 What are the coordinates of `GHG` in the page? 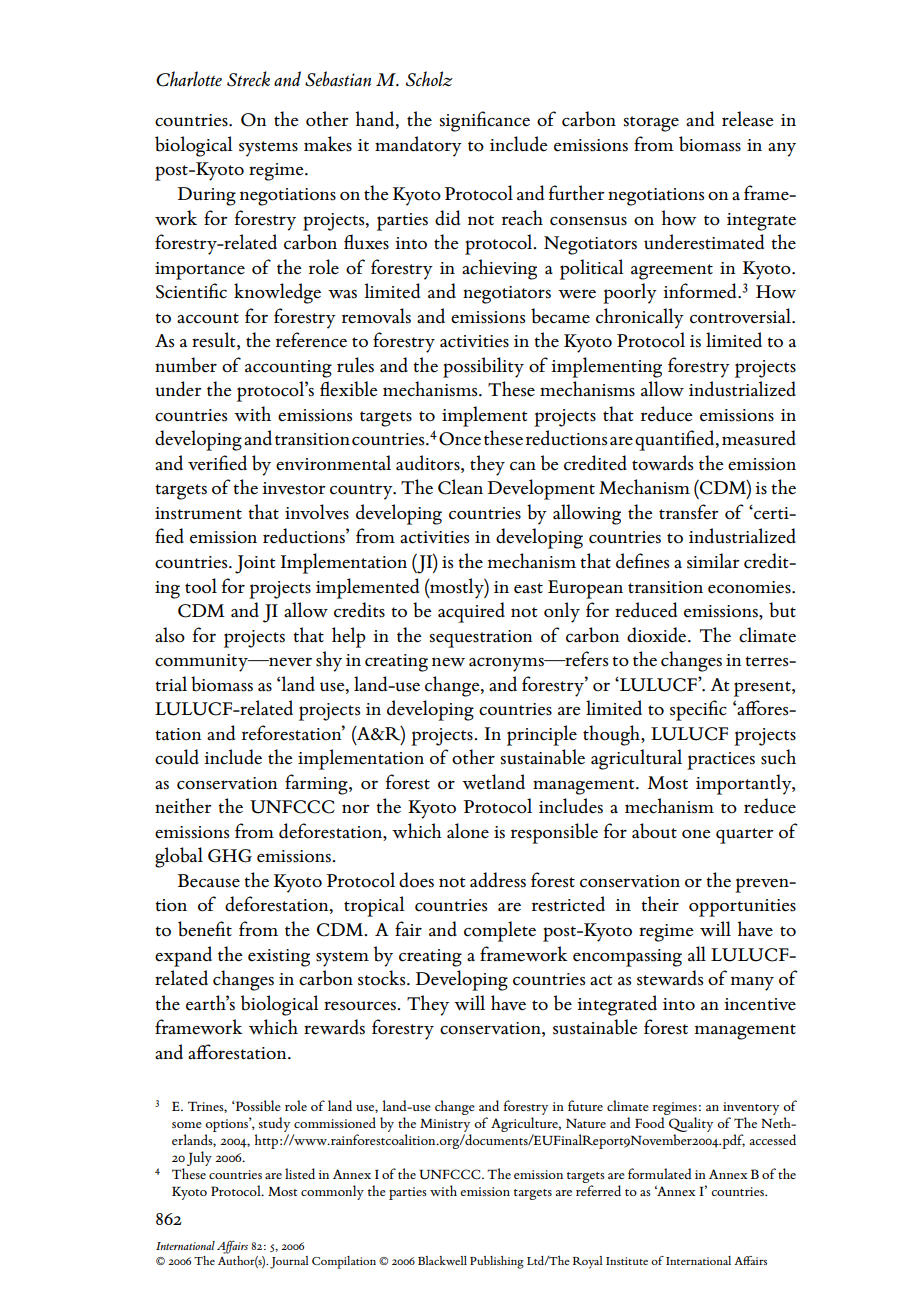 It's located at (230, 856).
